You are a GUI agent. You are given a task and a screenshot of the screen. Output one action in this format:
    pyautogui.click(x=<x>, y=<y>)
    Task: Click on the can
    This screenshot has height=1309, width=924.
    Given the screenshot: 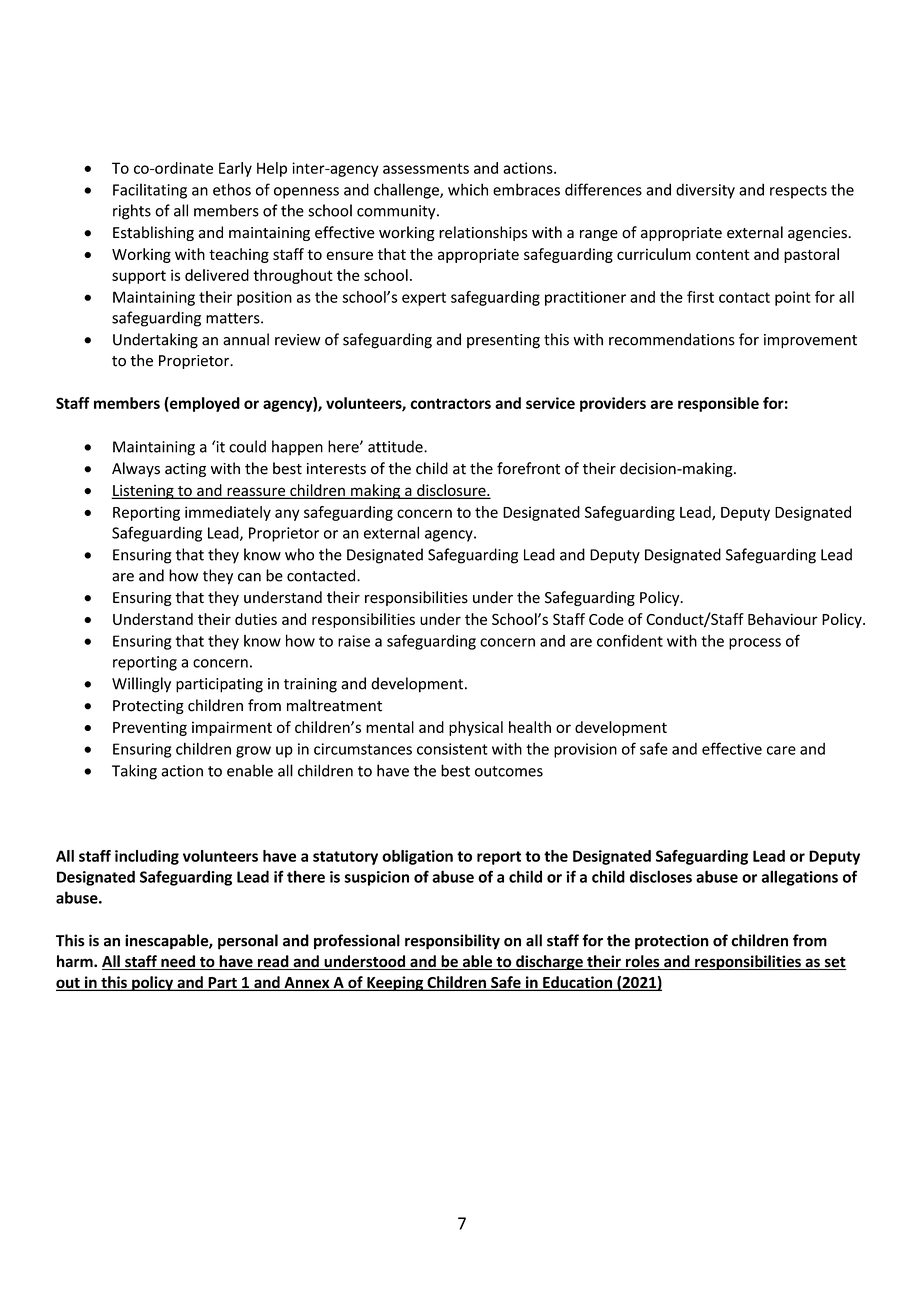 What is the action you would take?
    pyautogui.click(x=249, y=577)
